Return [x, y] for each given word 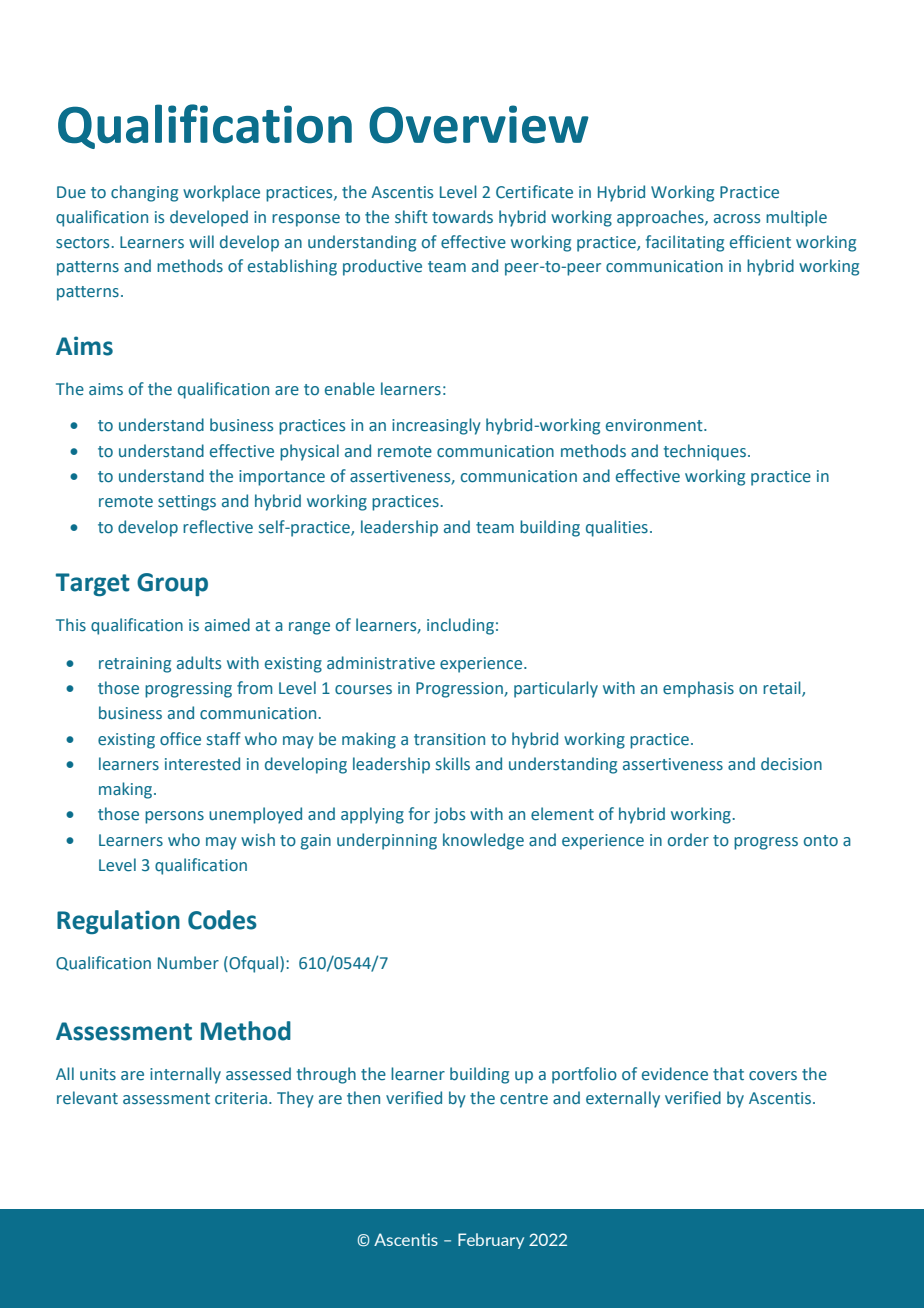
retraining [135, 665]
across [737, 219]
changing [144, 193]
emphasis [698, 689]
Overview [479, 124]
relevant [87, 1098]
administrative [381, 663]
